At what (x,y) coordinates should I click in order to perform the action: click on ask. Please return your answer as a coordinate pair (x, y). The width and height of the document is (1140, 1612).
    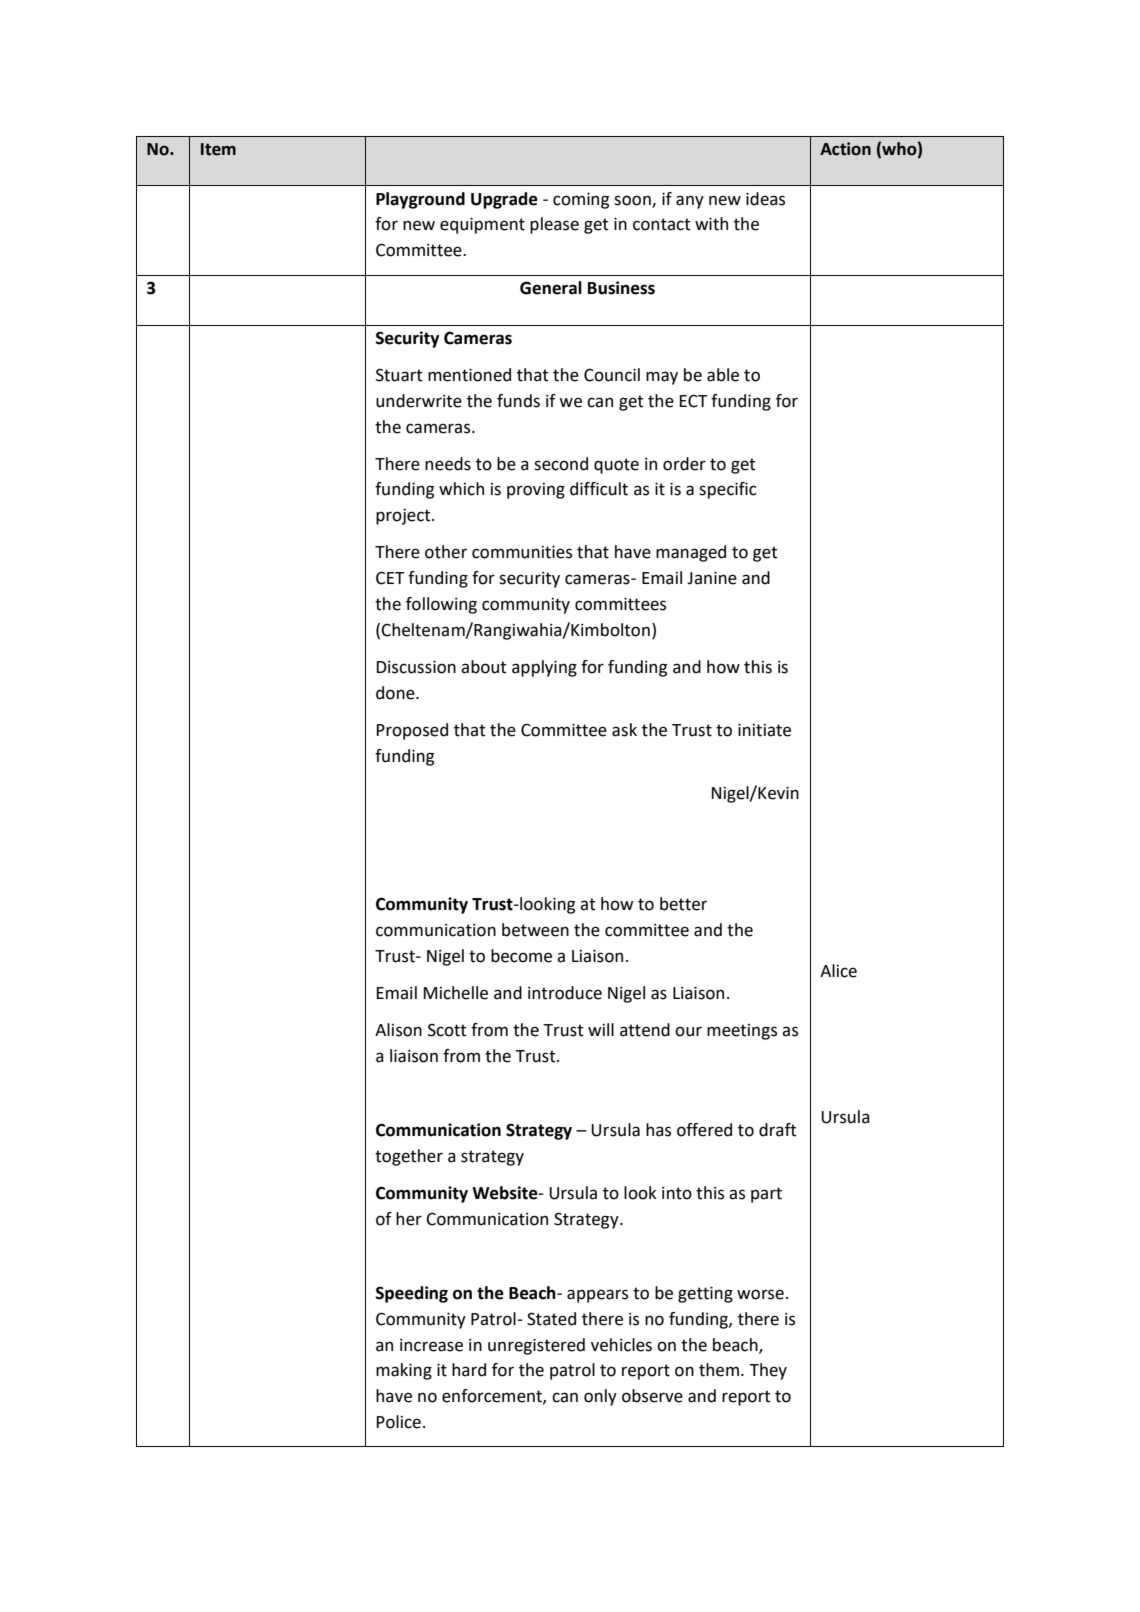
    Looking at the image, I should click on (624, 730).
